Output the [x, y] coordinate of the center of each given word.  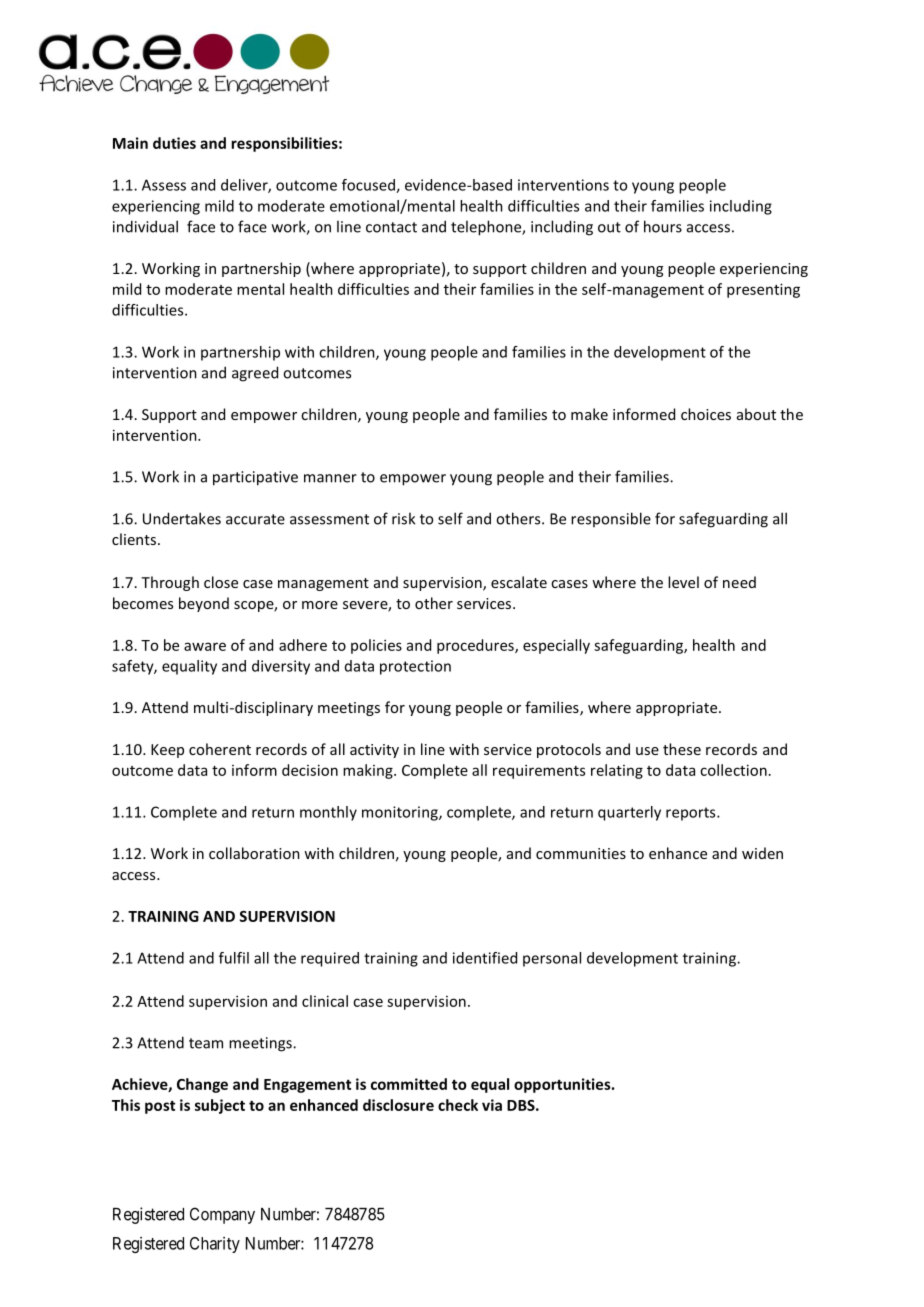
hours [663, 226]
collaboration [254, 853]
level [683, 582]
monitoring [401, 813]
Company [222, 1215]
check [458, 1105]
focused [369, 186]
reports [692, 814]
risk [403, 518]
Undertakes [182, 518]
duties [174, 143]
